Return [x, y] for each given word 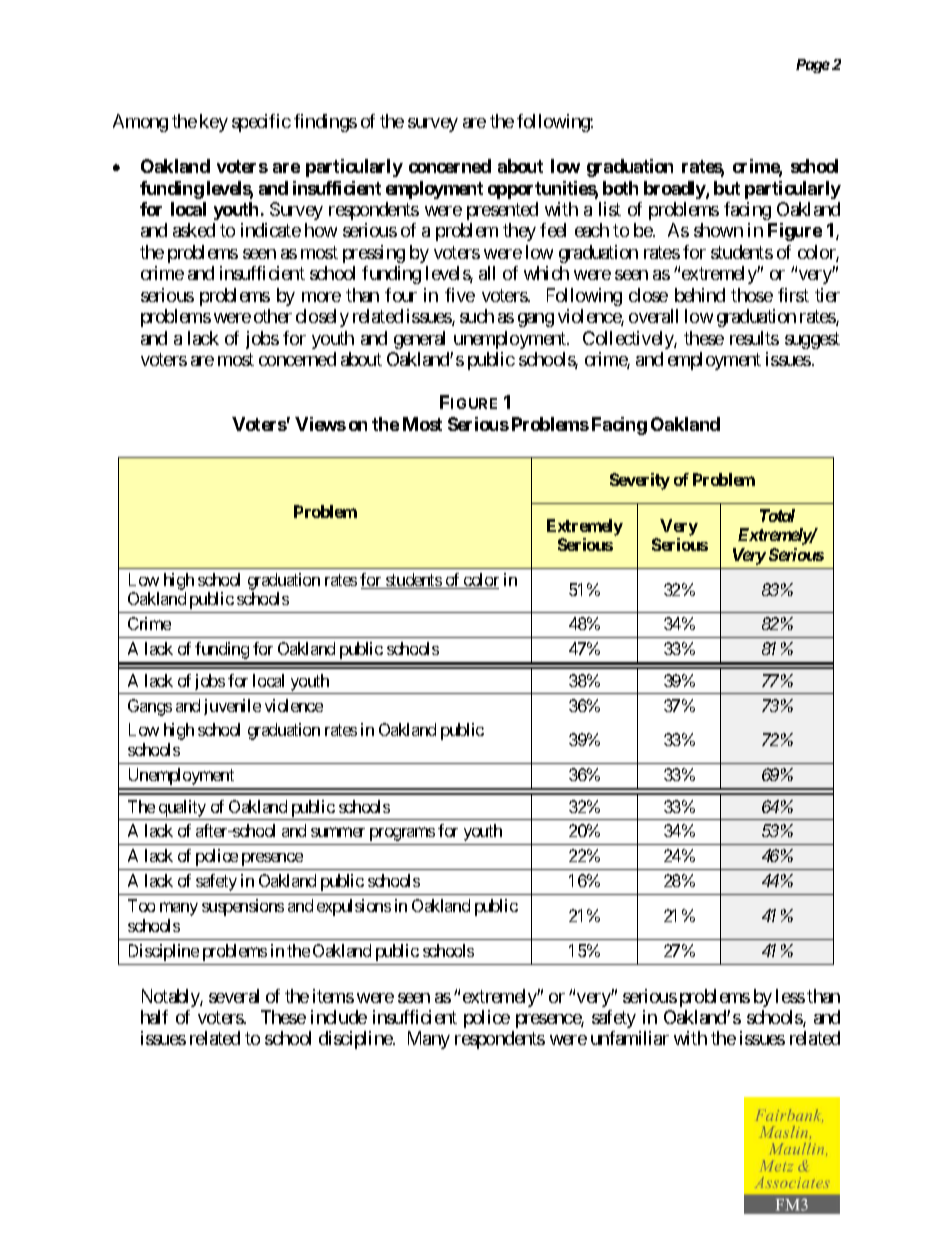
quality [182, 808]
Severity [640, 481]
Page [813, 66]
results [754, 338]
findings [325, 123]
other [273, 316]
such [477, 316]
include [339, 1017]
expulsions [354, 907]
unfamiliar [630, 1038]
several [234, 996]
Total [777, 515]
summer [338, 832]
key [214, 123]
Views [320, 424]
